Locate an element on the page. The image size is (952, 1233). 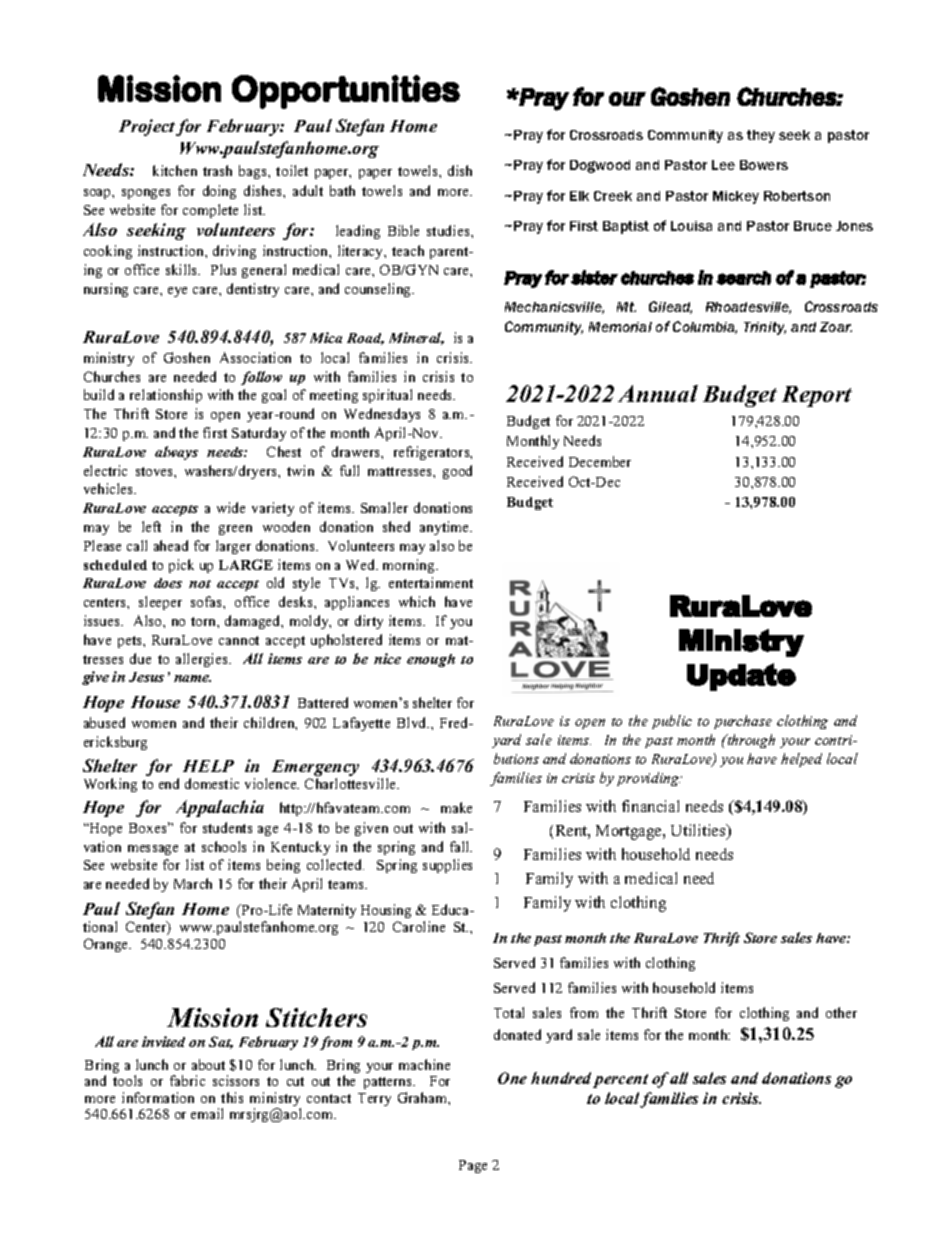
percent is located at coordinates (620, 1081).
